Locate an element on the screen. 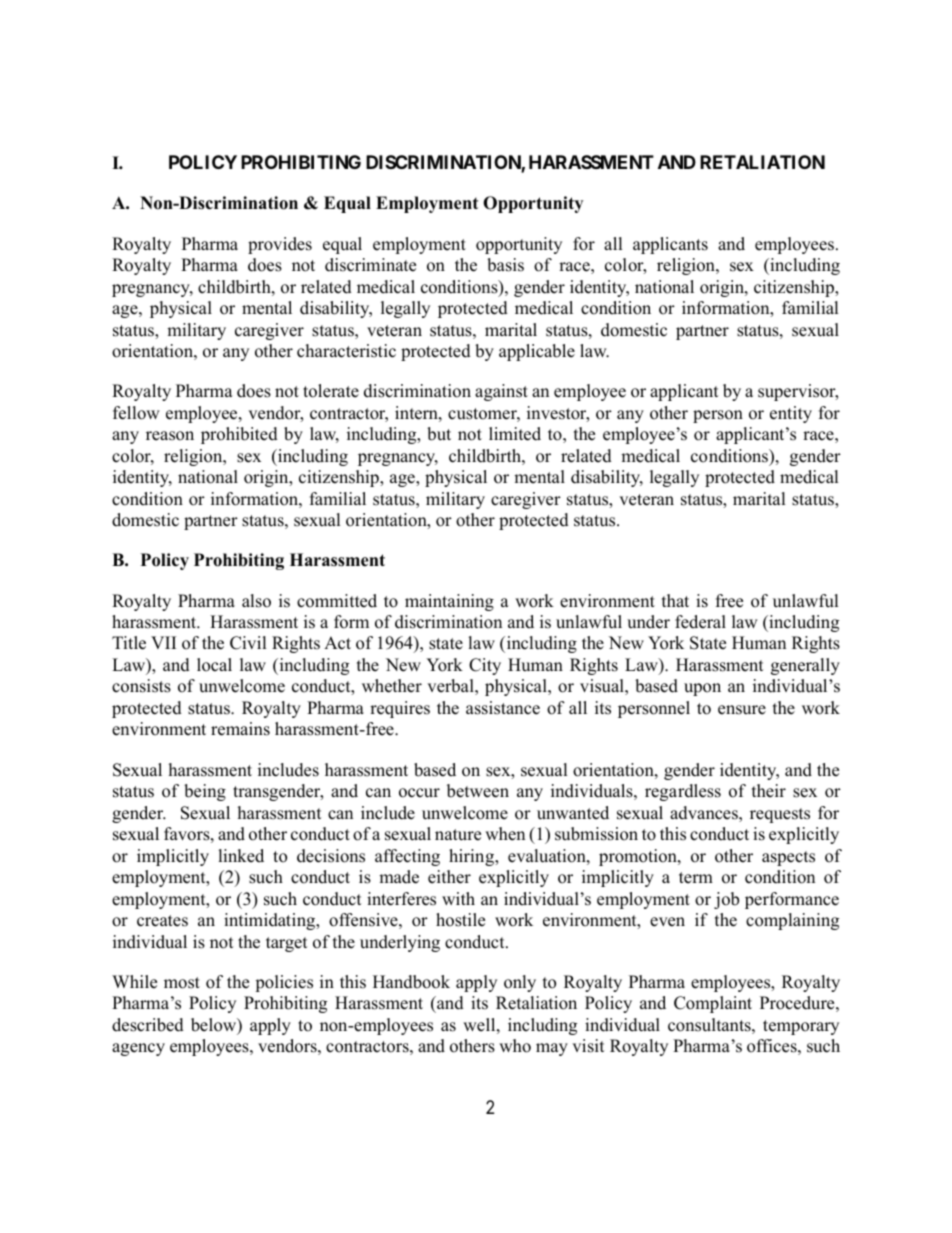 This screenshot has width=952, height=1233. provides is located at coordinates (280, 245).
